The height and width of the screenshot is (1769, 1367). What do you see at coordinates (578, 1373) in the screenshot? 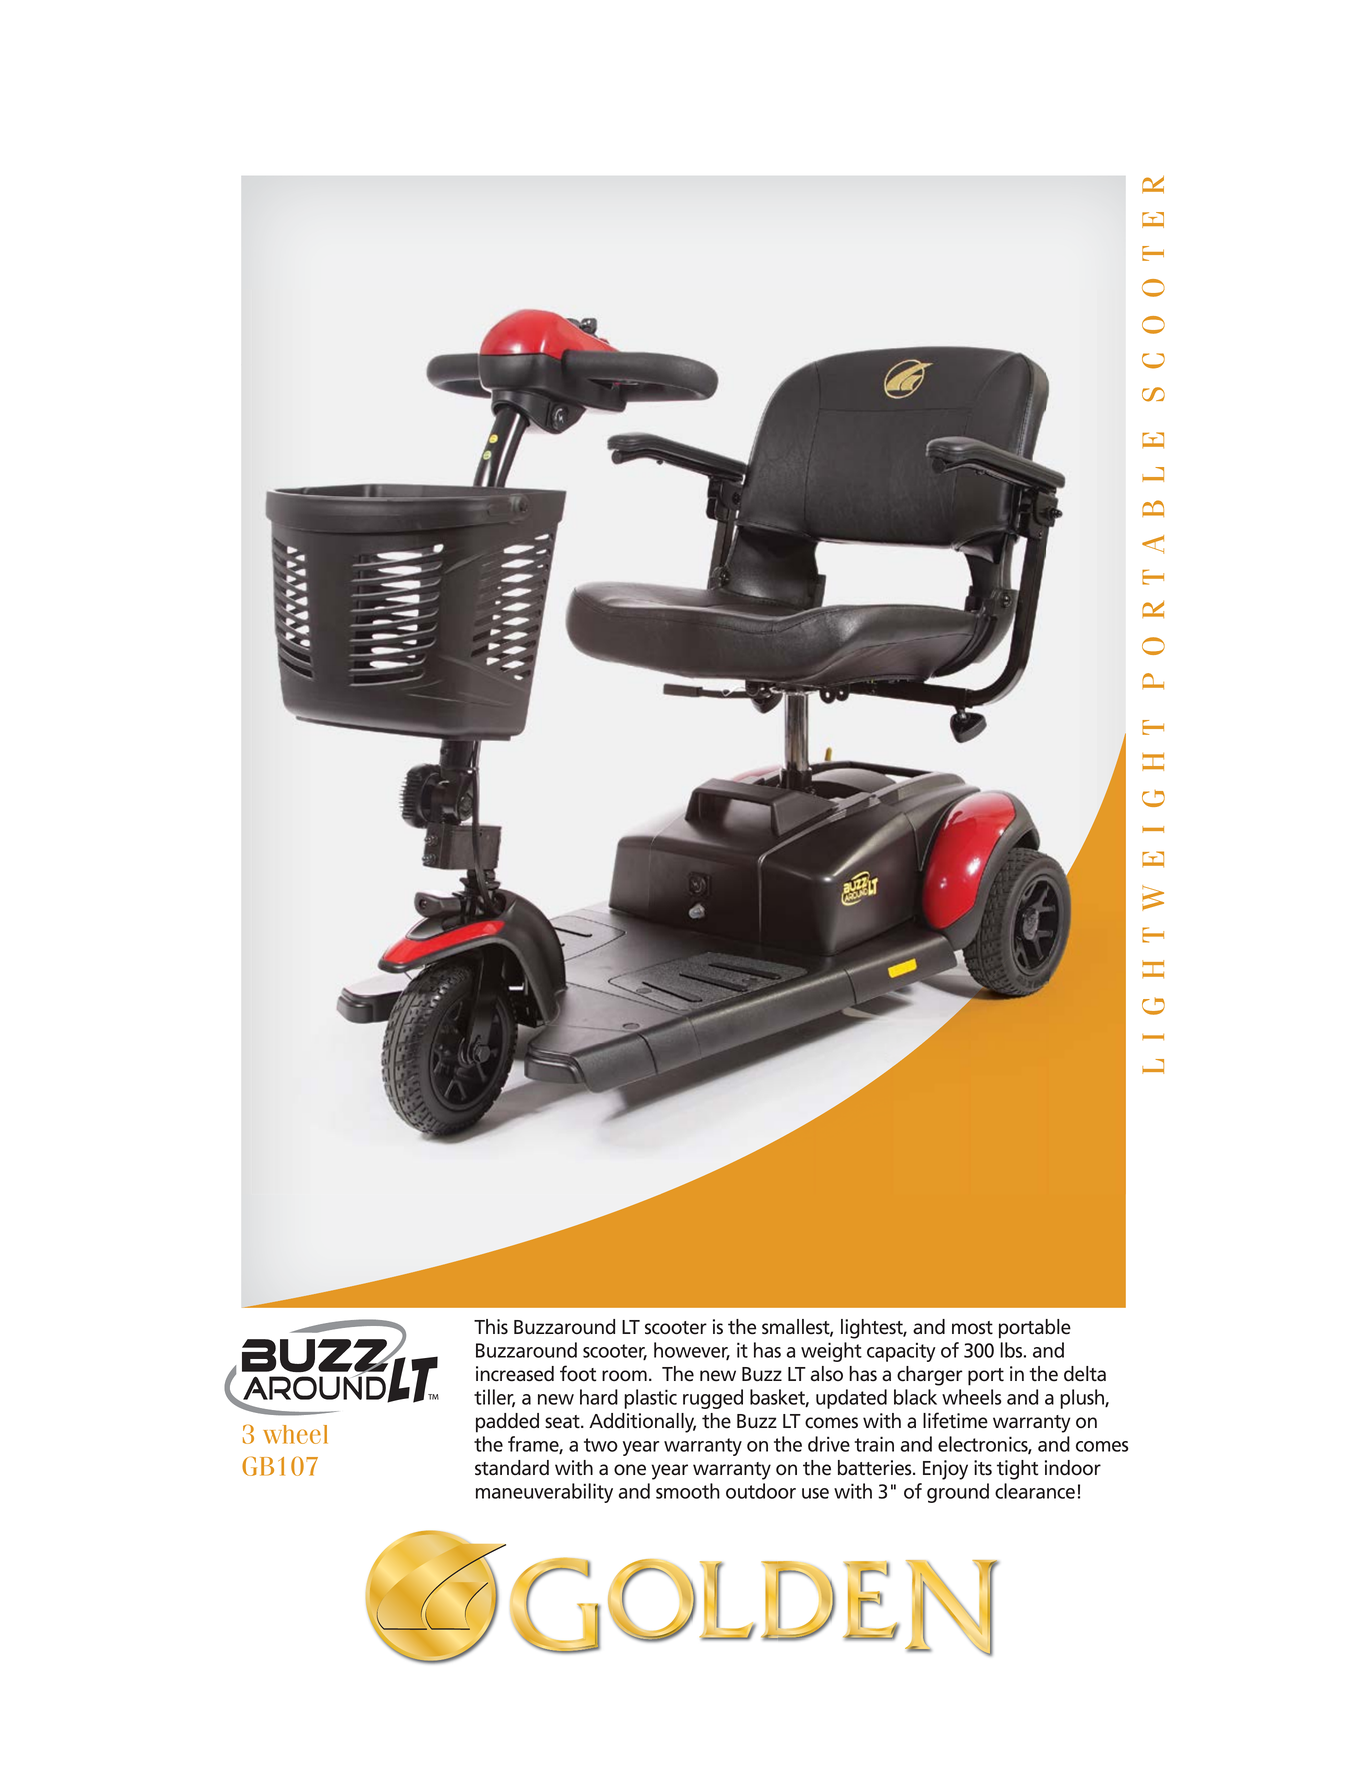
I see `foot` at bounding box center [578, 1373].
